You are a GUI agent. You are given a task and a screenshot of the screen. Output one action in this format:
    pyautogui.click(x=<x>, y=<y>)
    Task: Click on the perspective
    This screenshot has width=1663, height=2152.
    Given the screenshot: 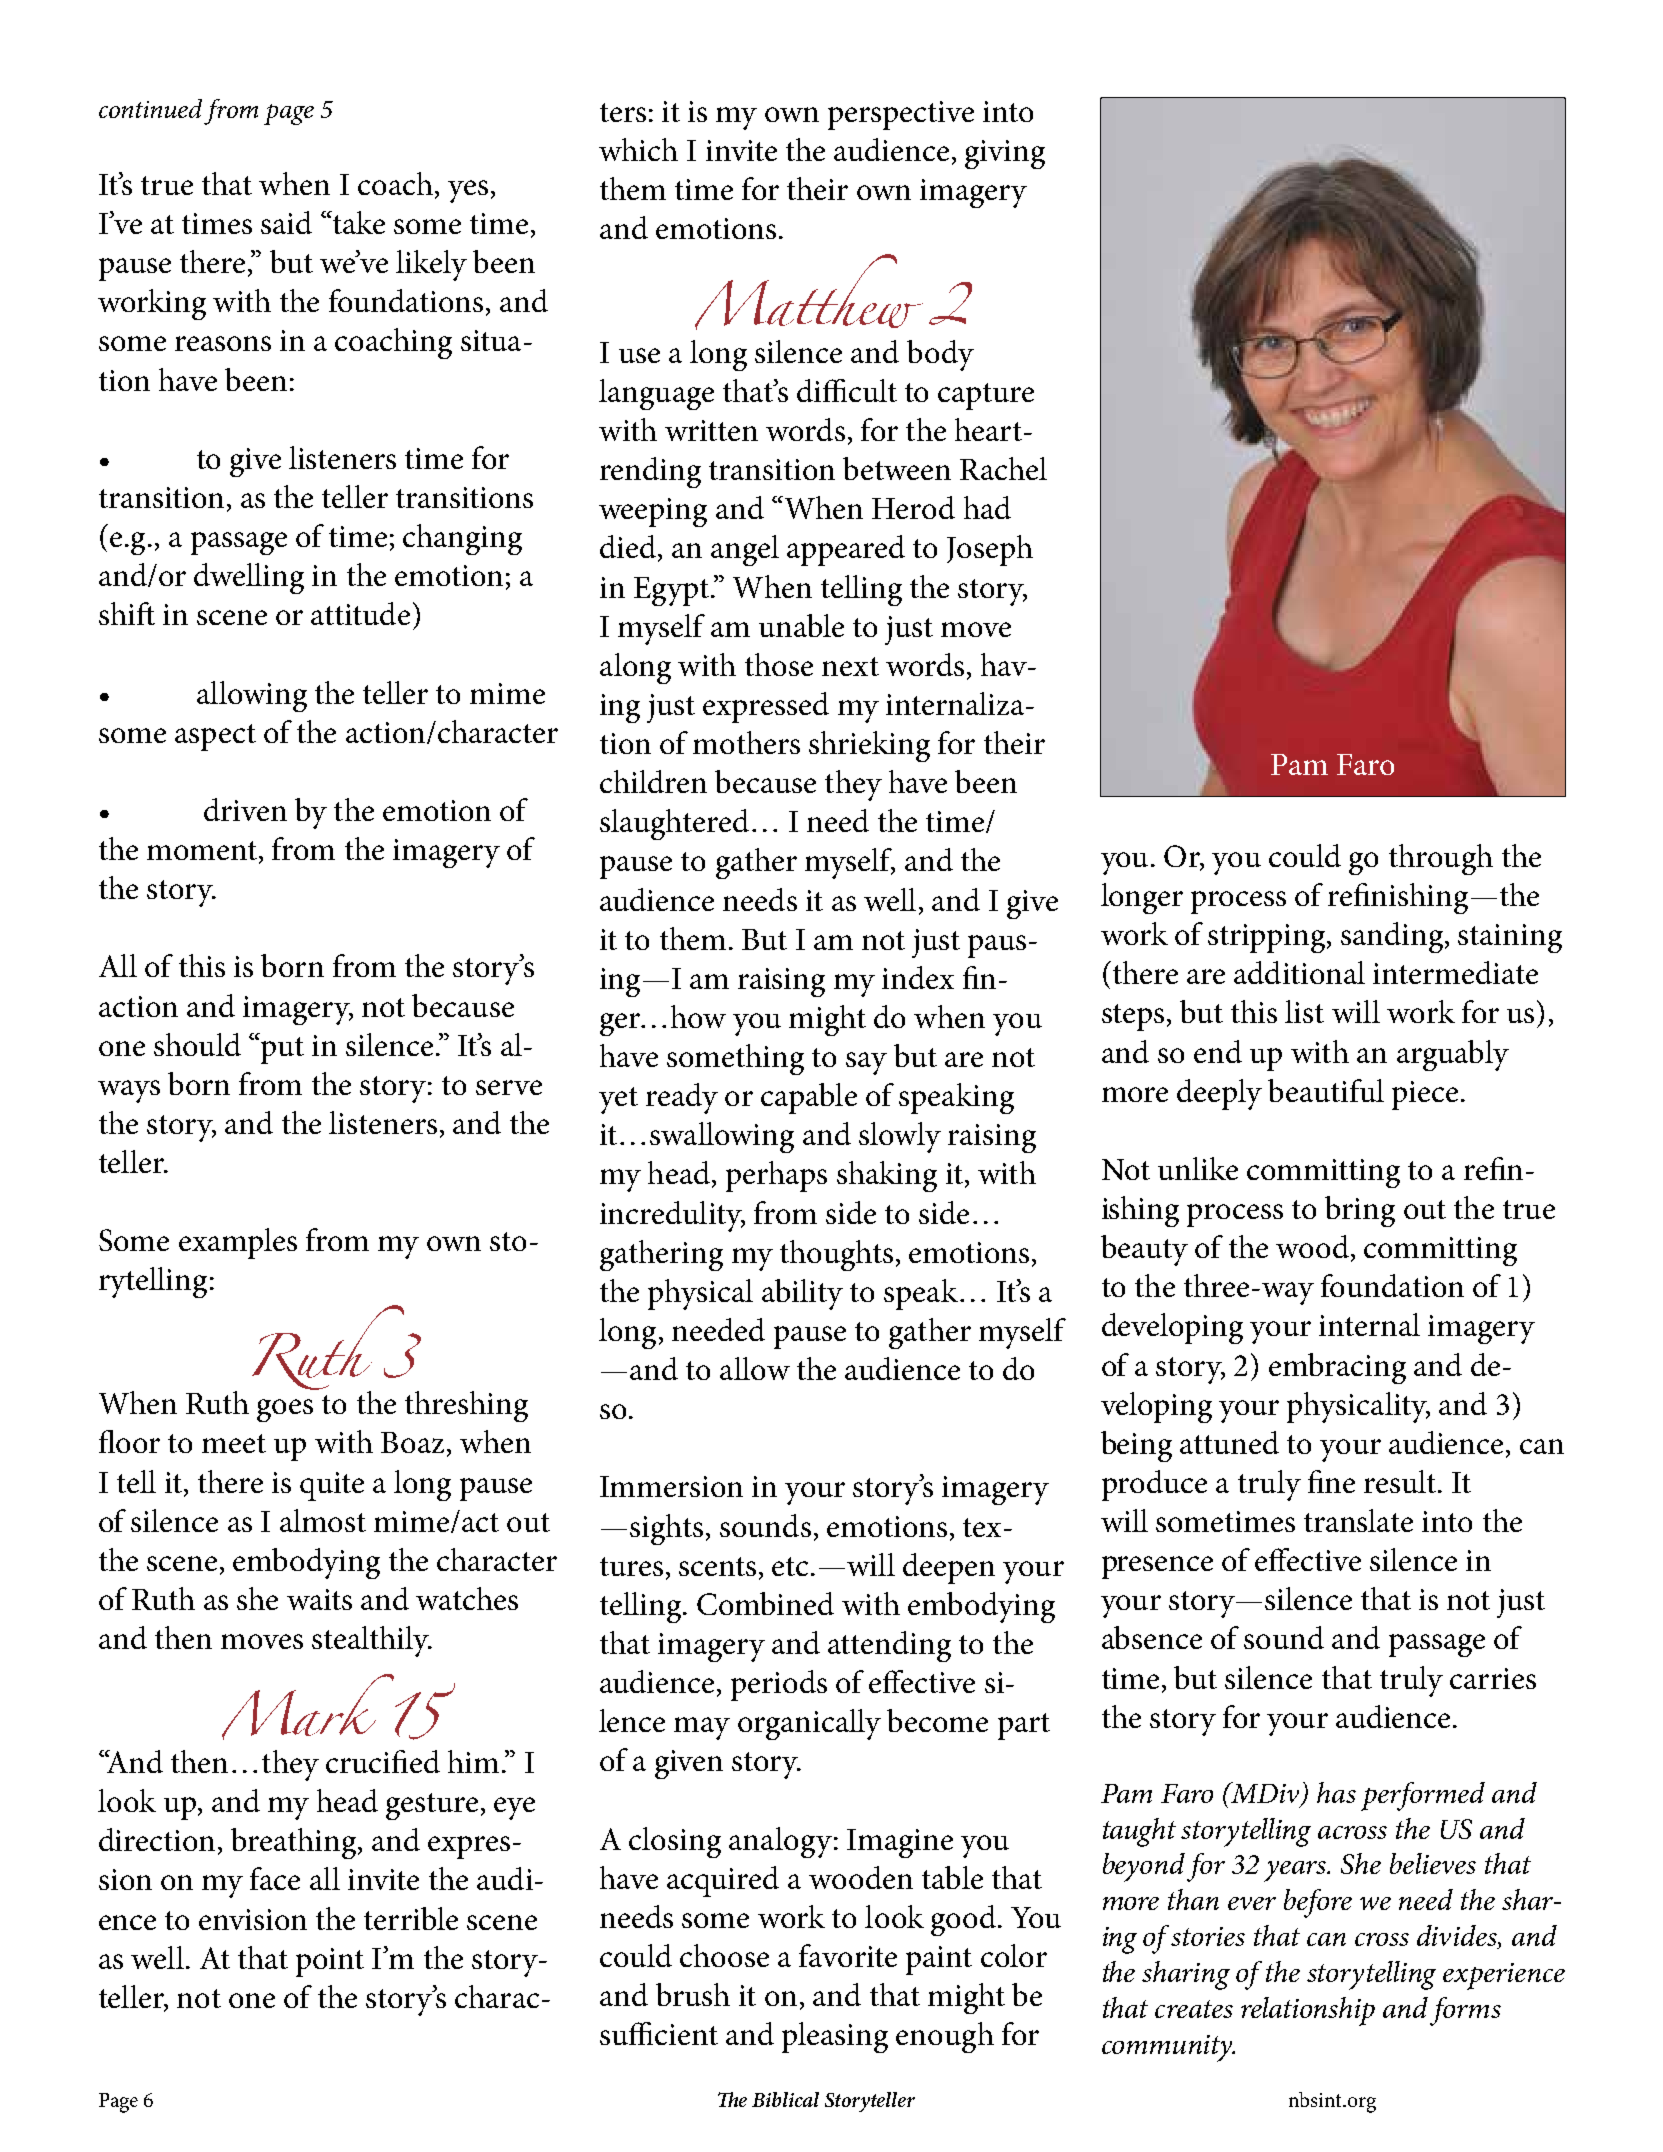 What is the action you would take?
    pyautogui.click(x=901, y=115)
